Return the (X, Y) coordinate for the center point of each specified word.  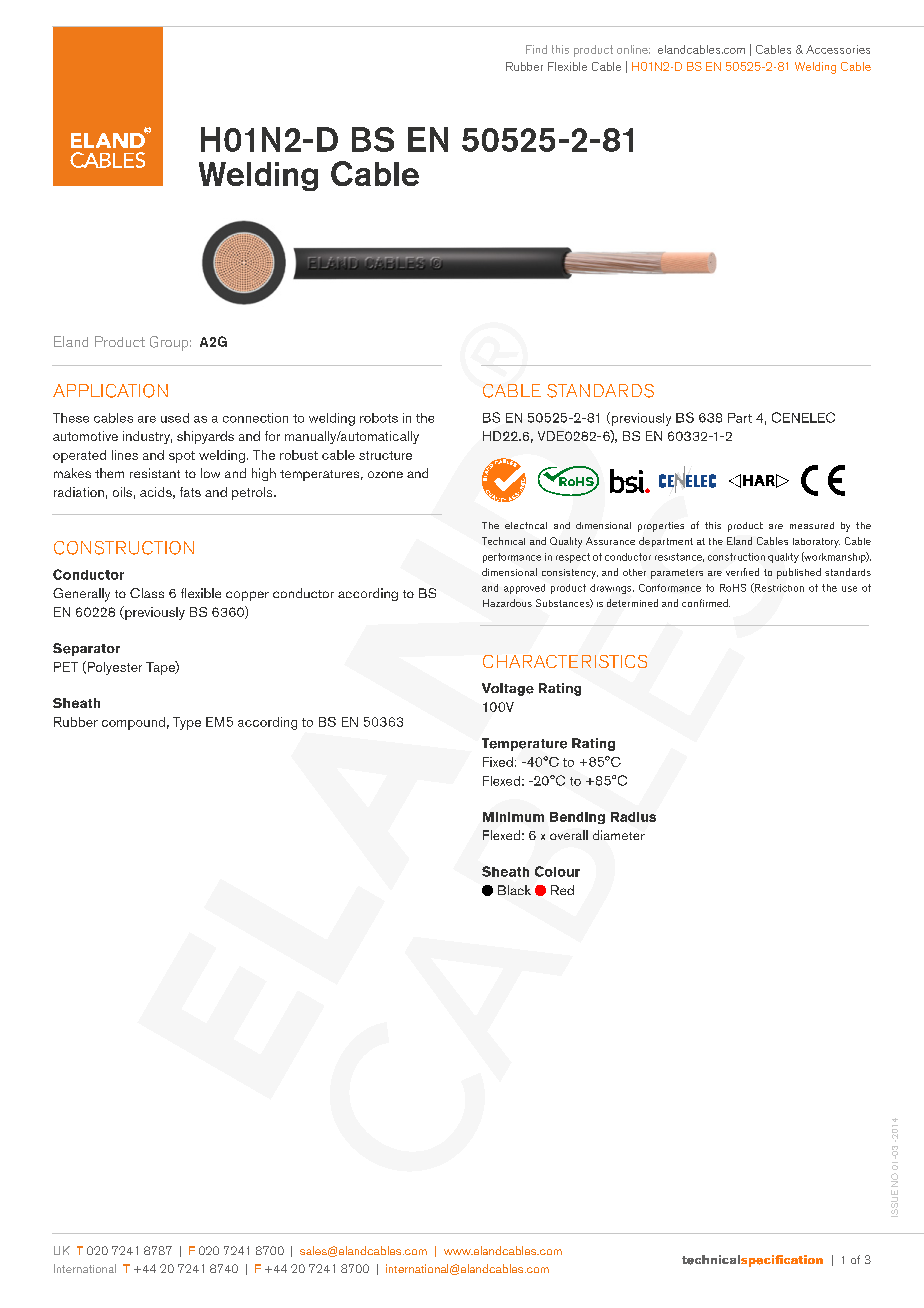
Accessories (838, 49)
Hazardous (507, 603)
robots (379, 418)
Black (514, 890)
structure (385, 455)
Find (536, 49)
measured (812, 525)
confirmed (706, 603)
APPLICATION (110, 391)
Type (187, 723)
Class (147, 593)
